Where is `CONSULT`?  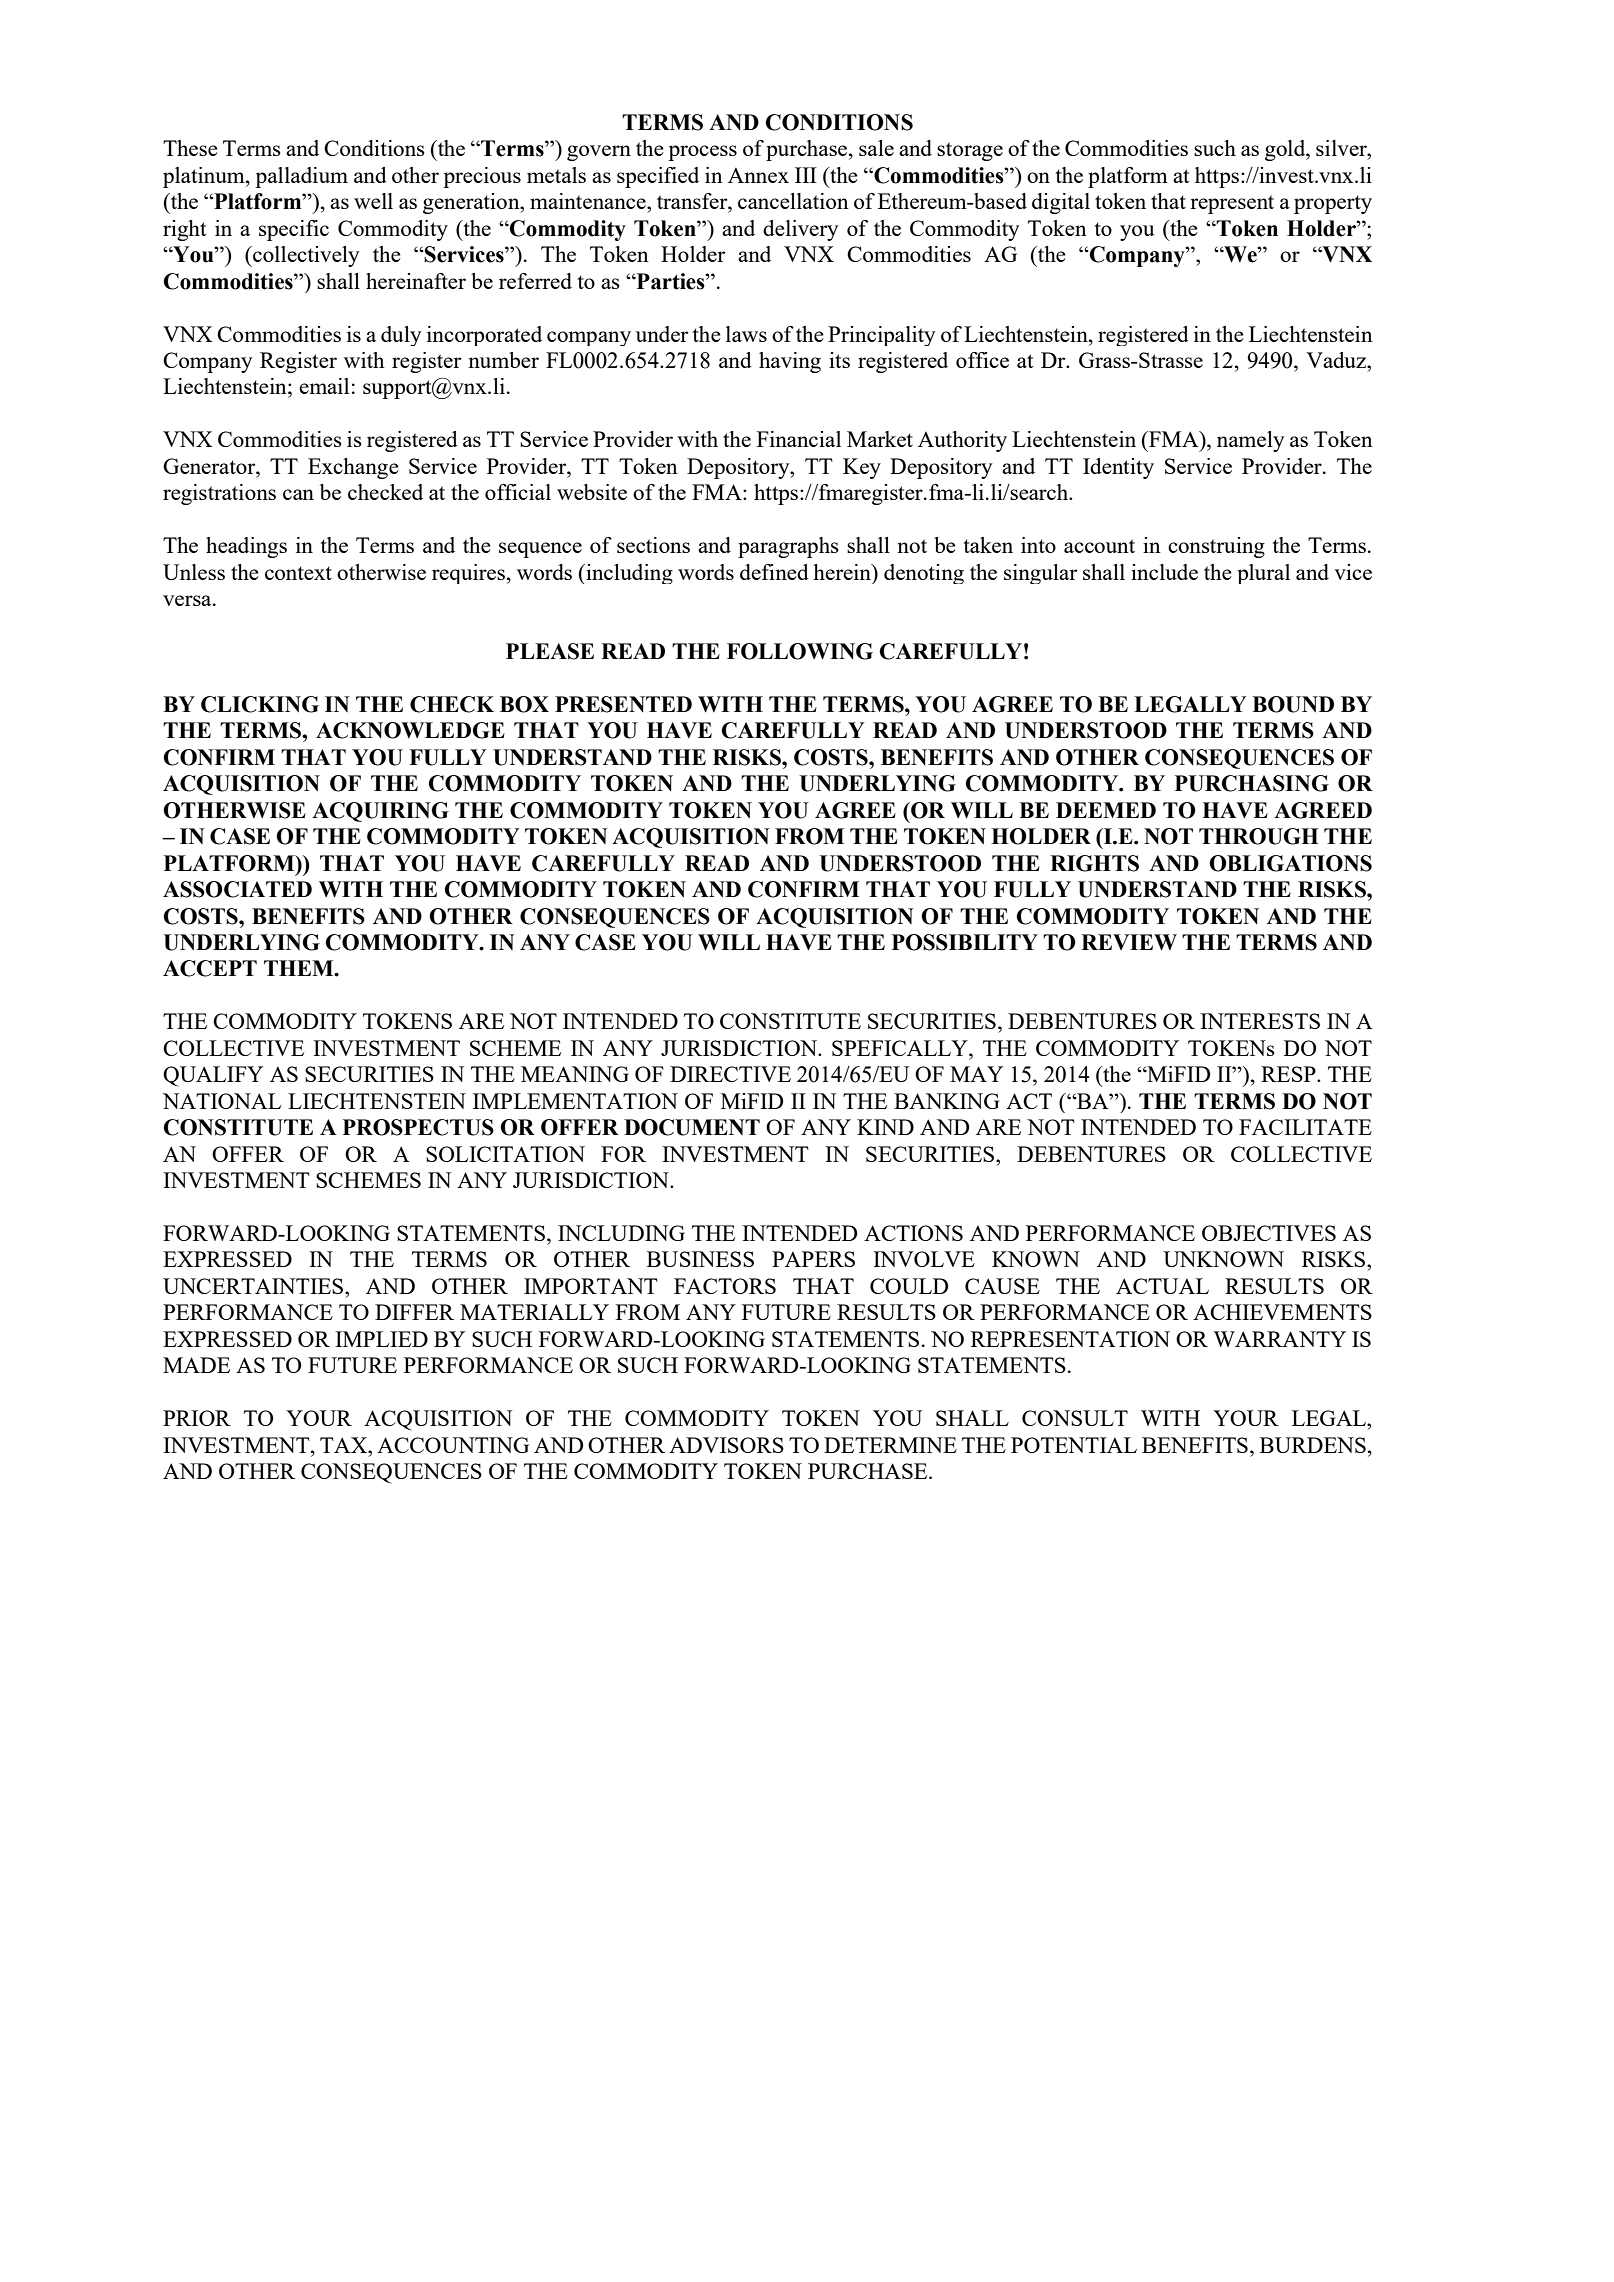
CONSULT is located at coordinates (1075, 1418).
